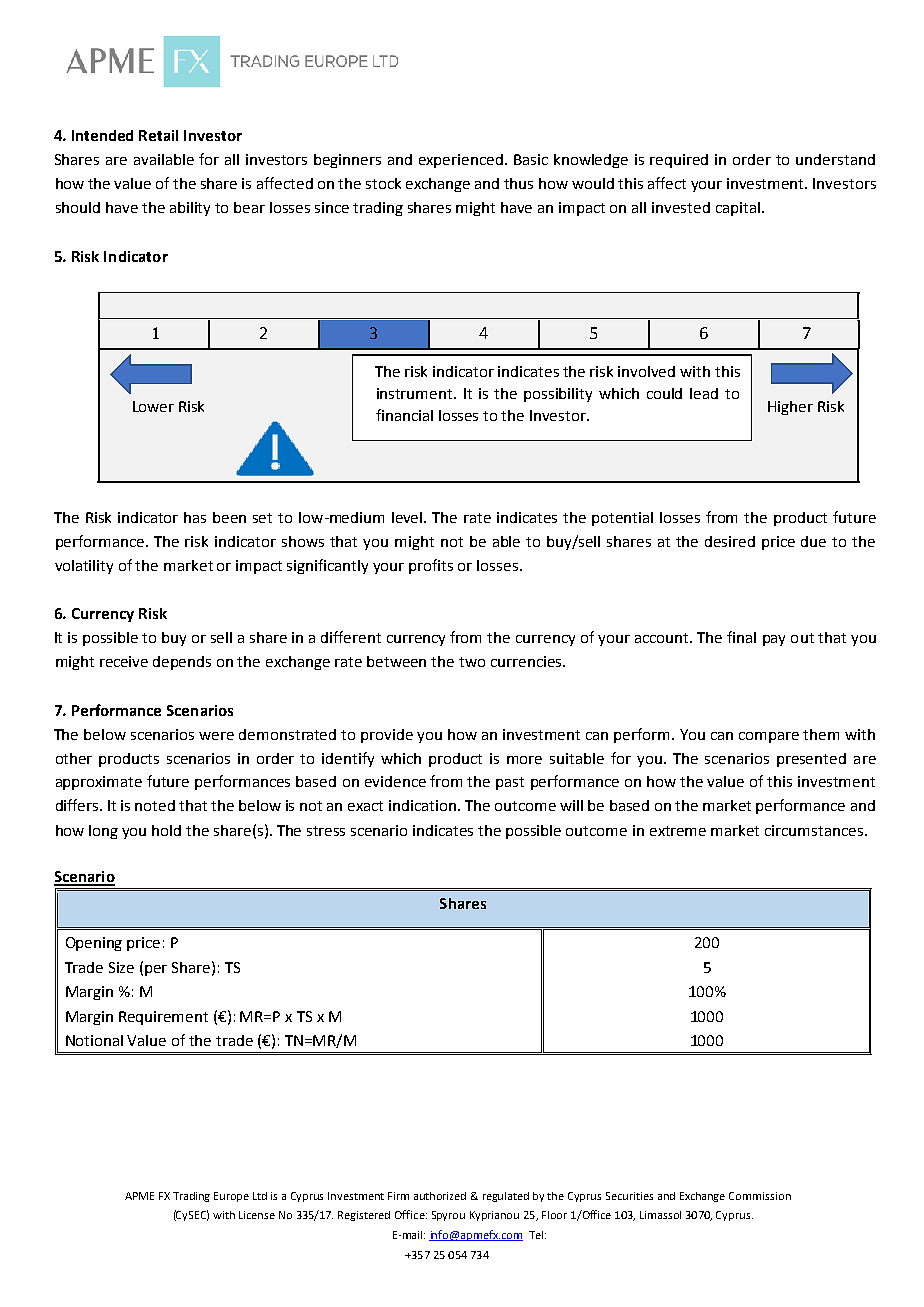 Image resolution: width=924 pixels, height=1307 pixels. Describe the element at coordinates (431, 566) in the screenshot. I see `profits` at that location.
